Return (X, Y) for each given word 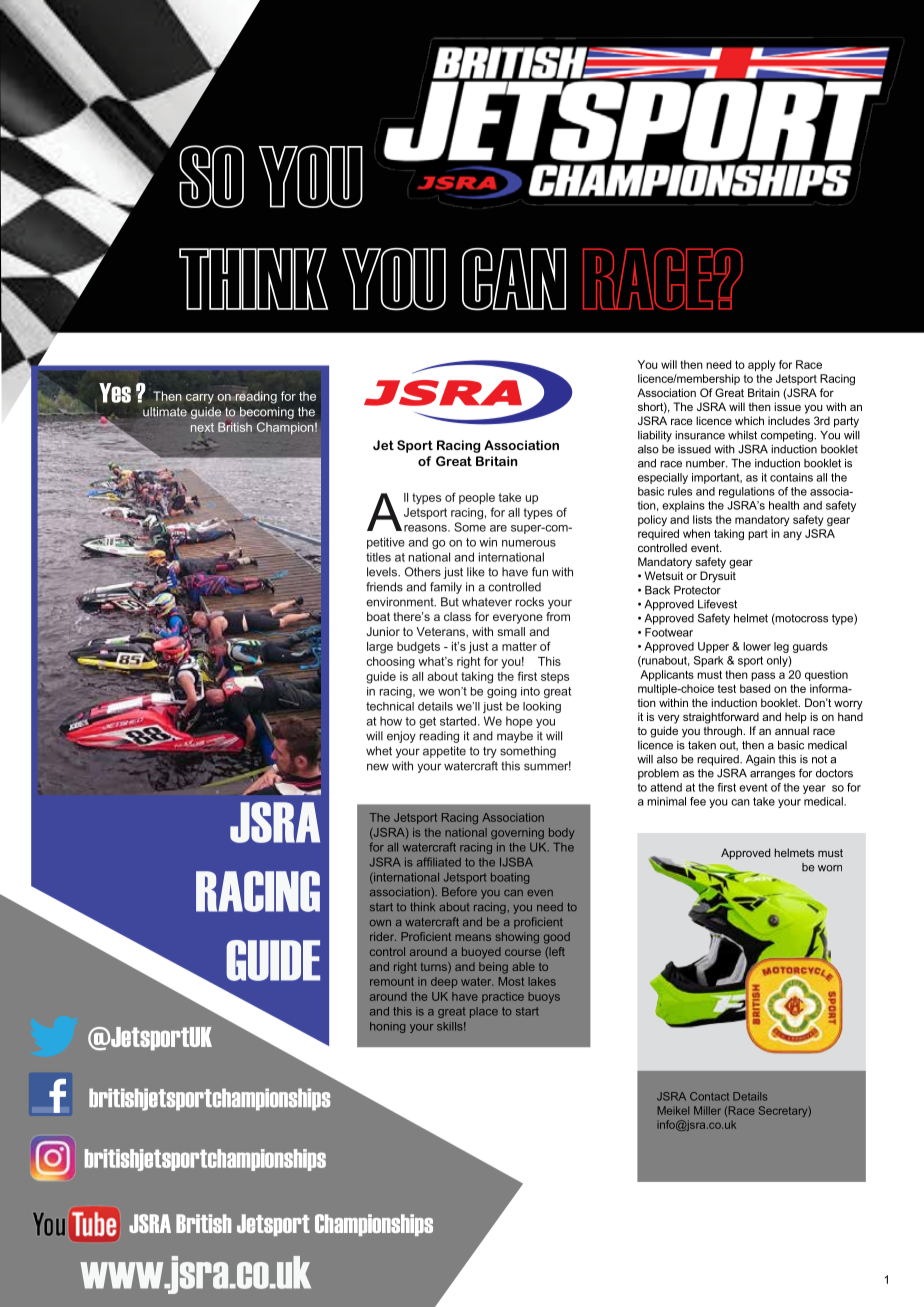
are (498, 528)
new (378, 767)
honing (387, 1027)
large (380, 648)
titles (378, 557)
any (792, 535)
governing (517, 833)
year (814, 789)
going (502, 692)
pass (763, 676)
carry (200, 399)
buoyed (481, 953)
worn (830, 868)
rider (383, 936)
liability (655, 436)
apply (762, 365)
